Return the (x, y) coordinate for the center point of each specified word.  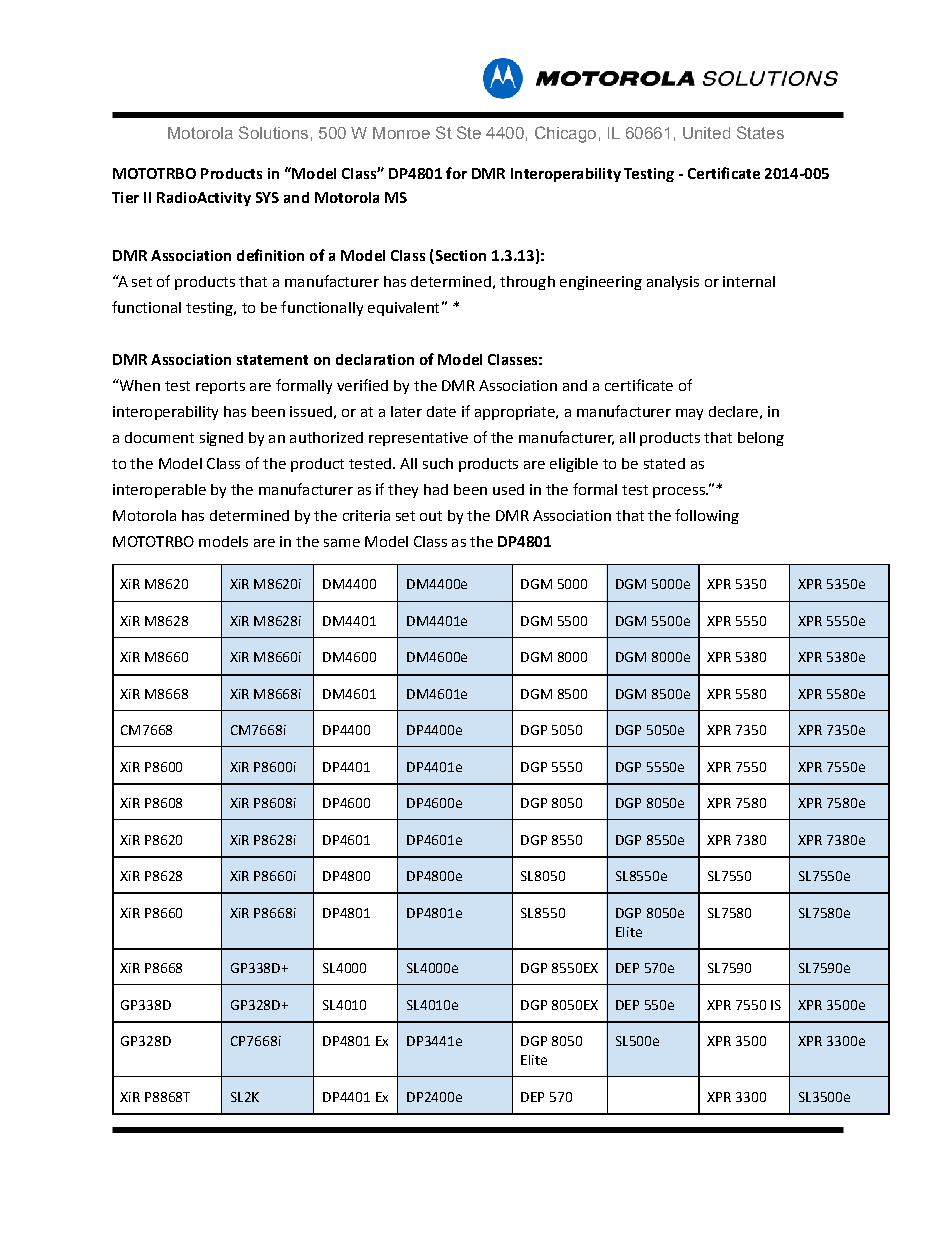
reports (220, 387)
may (689, 414)
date (441, 411)
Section (461, 255)
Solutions (273, 132)
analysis (673, 283)
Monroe (401, 133)
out (431, 516)
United (706, 133)
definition (270, 255)
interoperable (159, 491)
